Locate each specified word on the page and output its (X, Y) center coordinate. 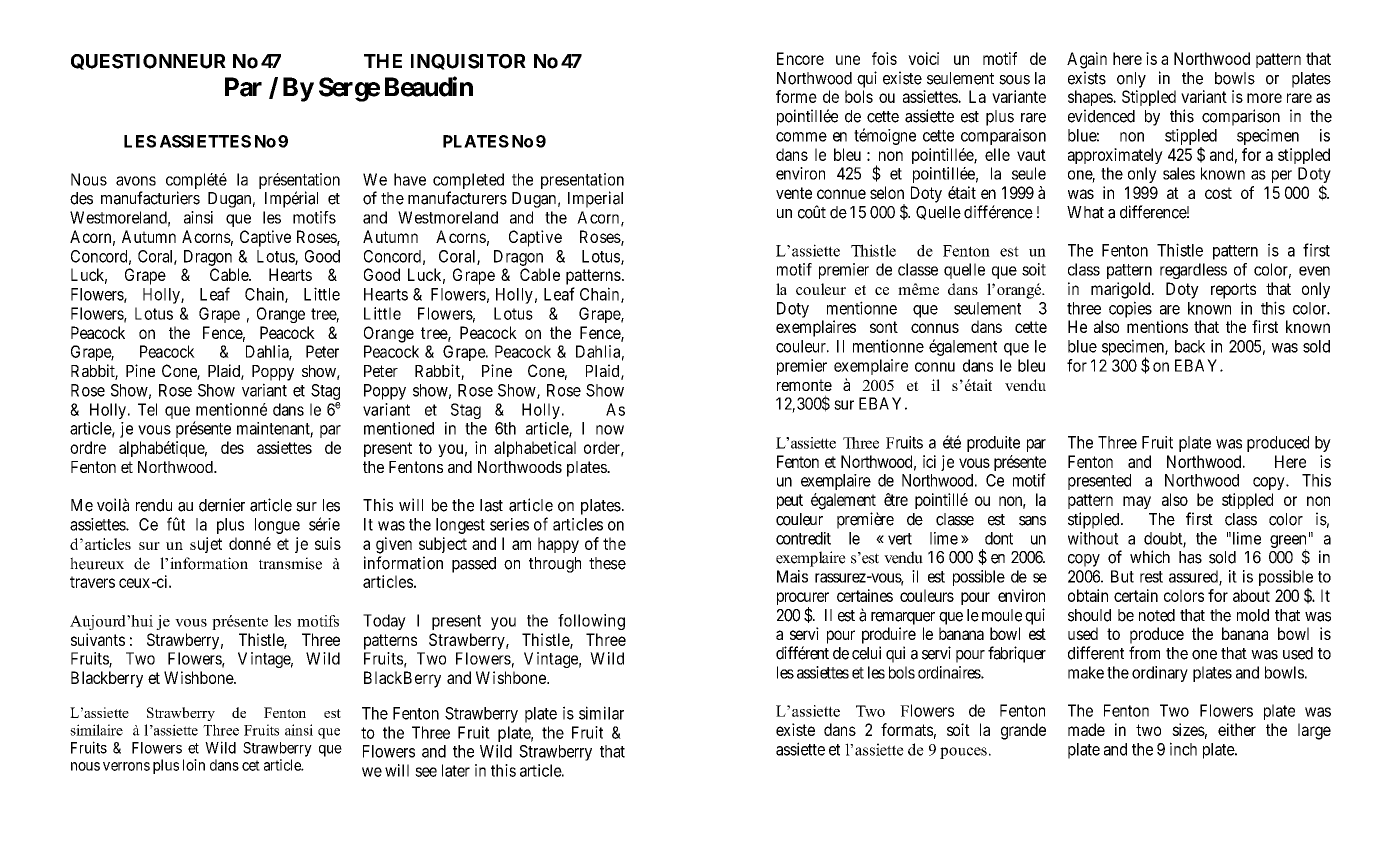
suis (328, 543)
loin (194, 765)
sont (884, 327)
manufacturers (457, 198)
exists (1087, 78)
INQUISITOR (468, 62)
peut (790, 501)
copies (1130, 309)
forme (796, 96)
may (1137, 502)
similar (601, 713)
